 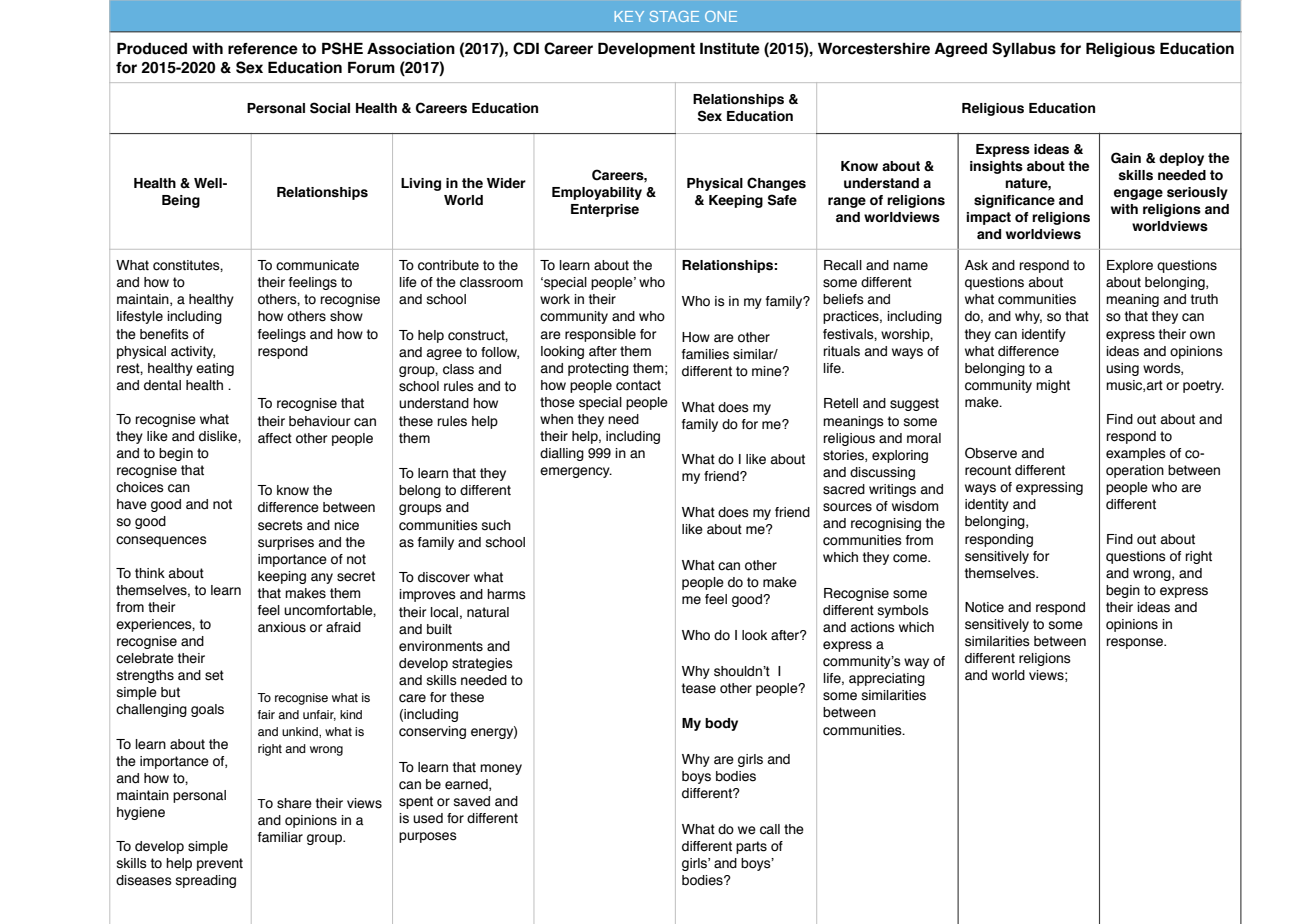 I want to click on prevent, so click(x=220, y=864).
